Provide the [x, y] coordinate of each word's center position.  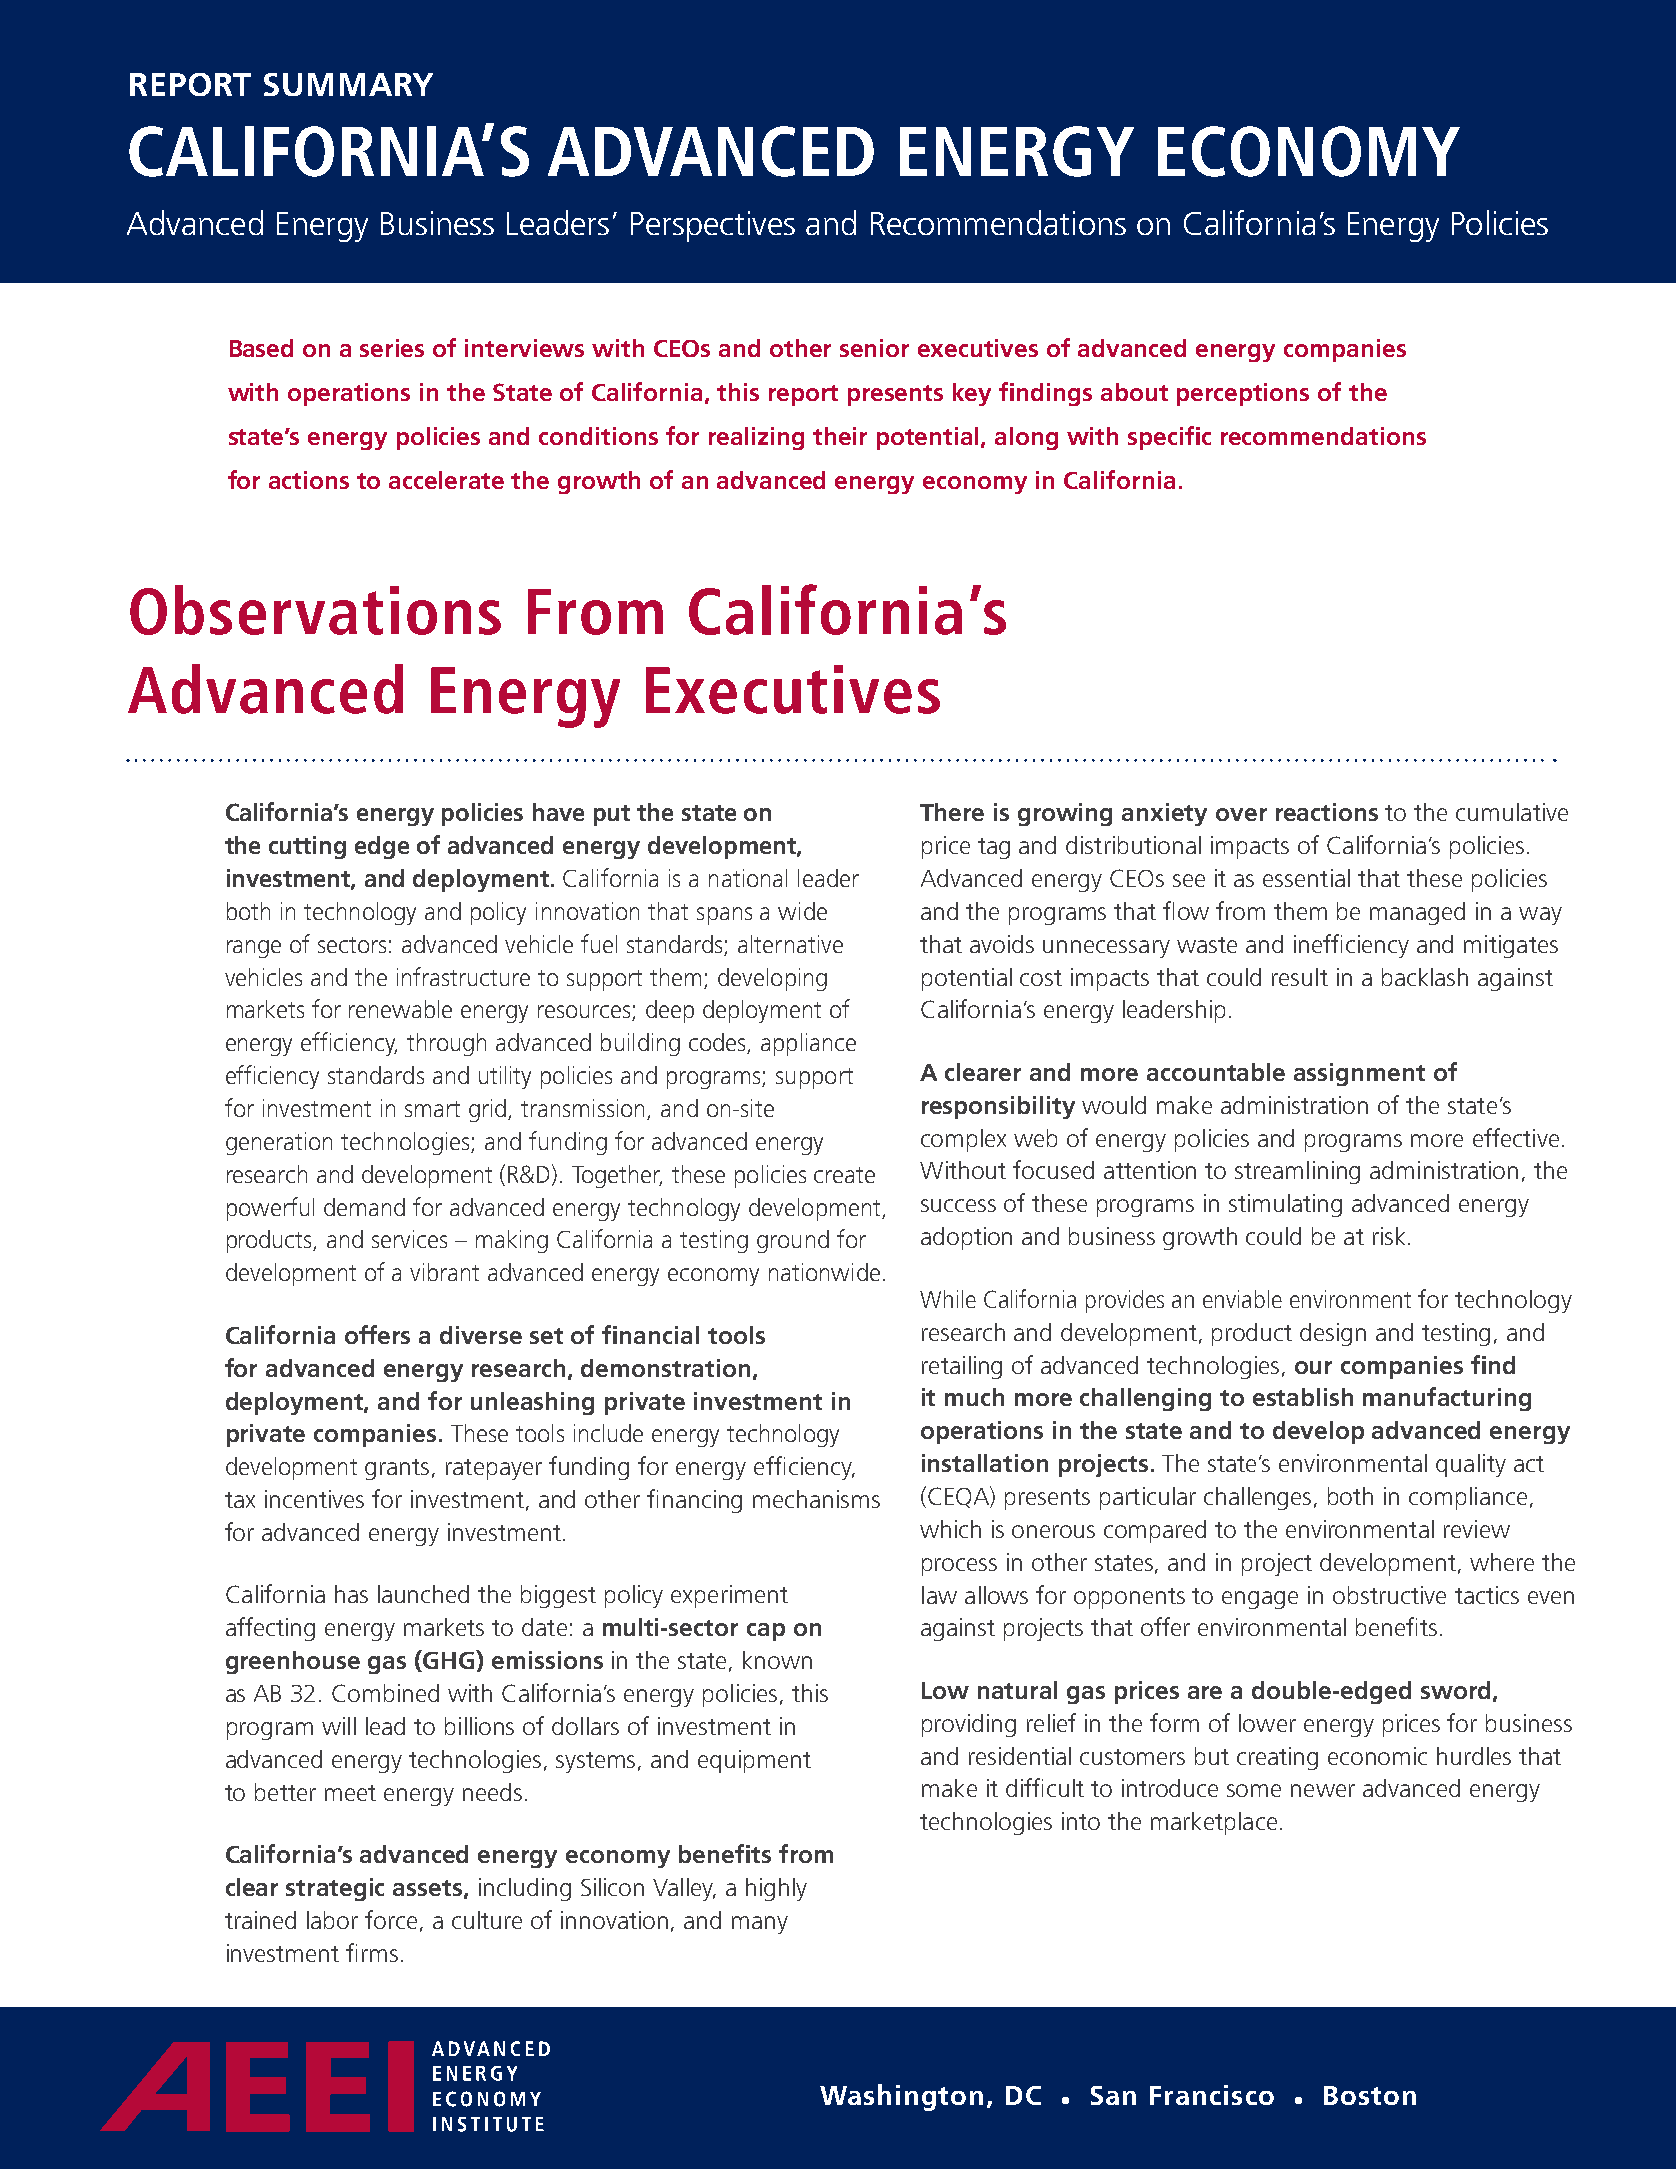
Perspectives [713, 226]
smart [432, 1109]
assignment [1359, 1074]
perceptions [1243, 394]
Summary [348, 84]
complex [963, 1140]
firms [372, 1952]
